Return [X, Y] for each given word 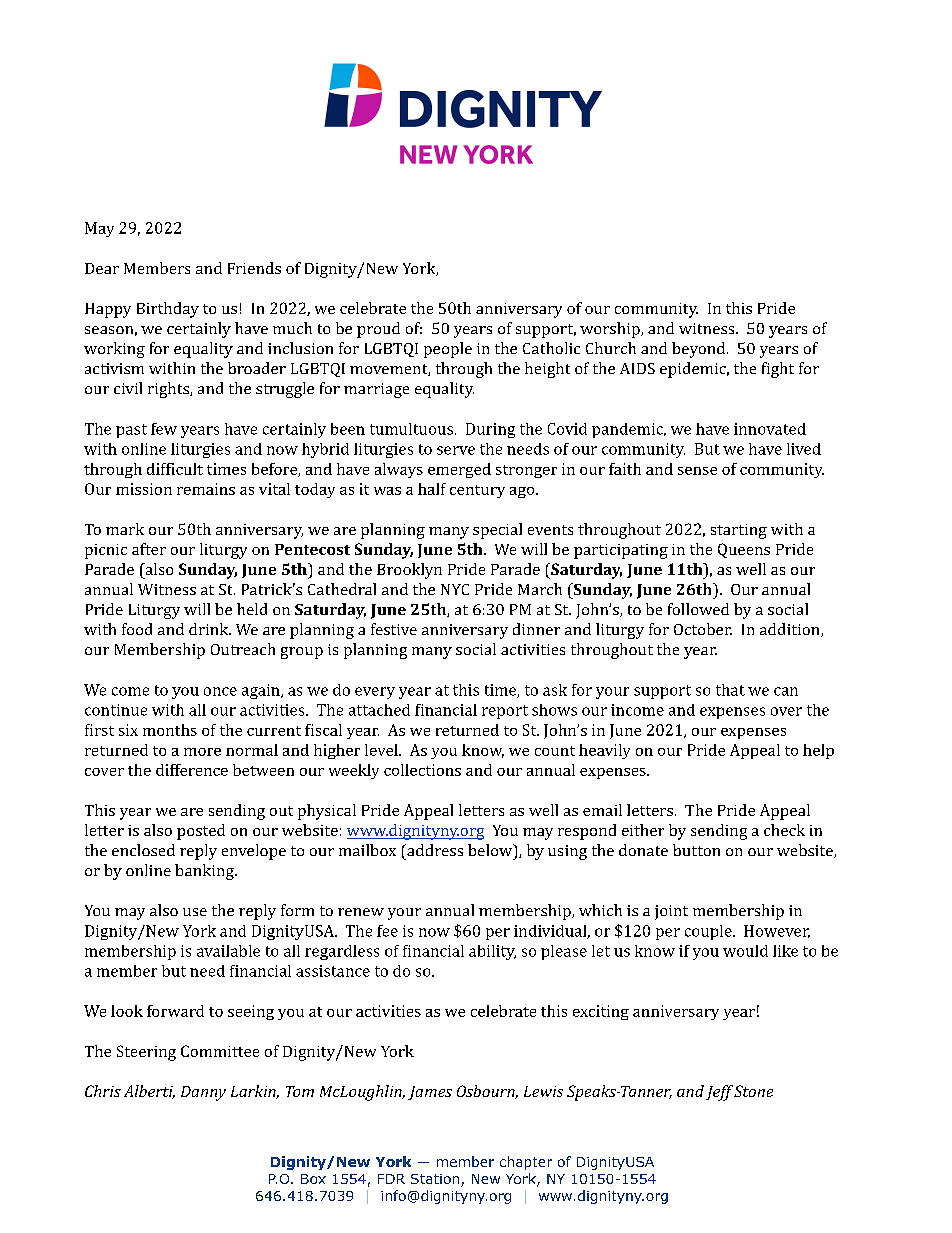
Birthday [168, 310]
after [149, 549]
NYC [455, 589]
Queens [744, 550]
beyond [700, 350]
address [434, 850]
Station [435, 1179]
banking [205, 872]
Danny [203, 1093]
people [448, 350]
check [784, 830]
